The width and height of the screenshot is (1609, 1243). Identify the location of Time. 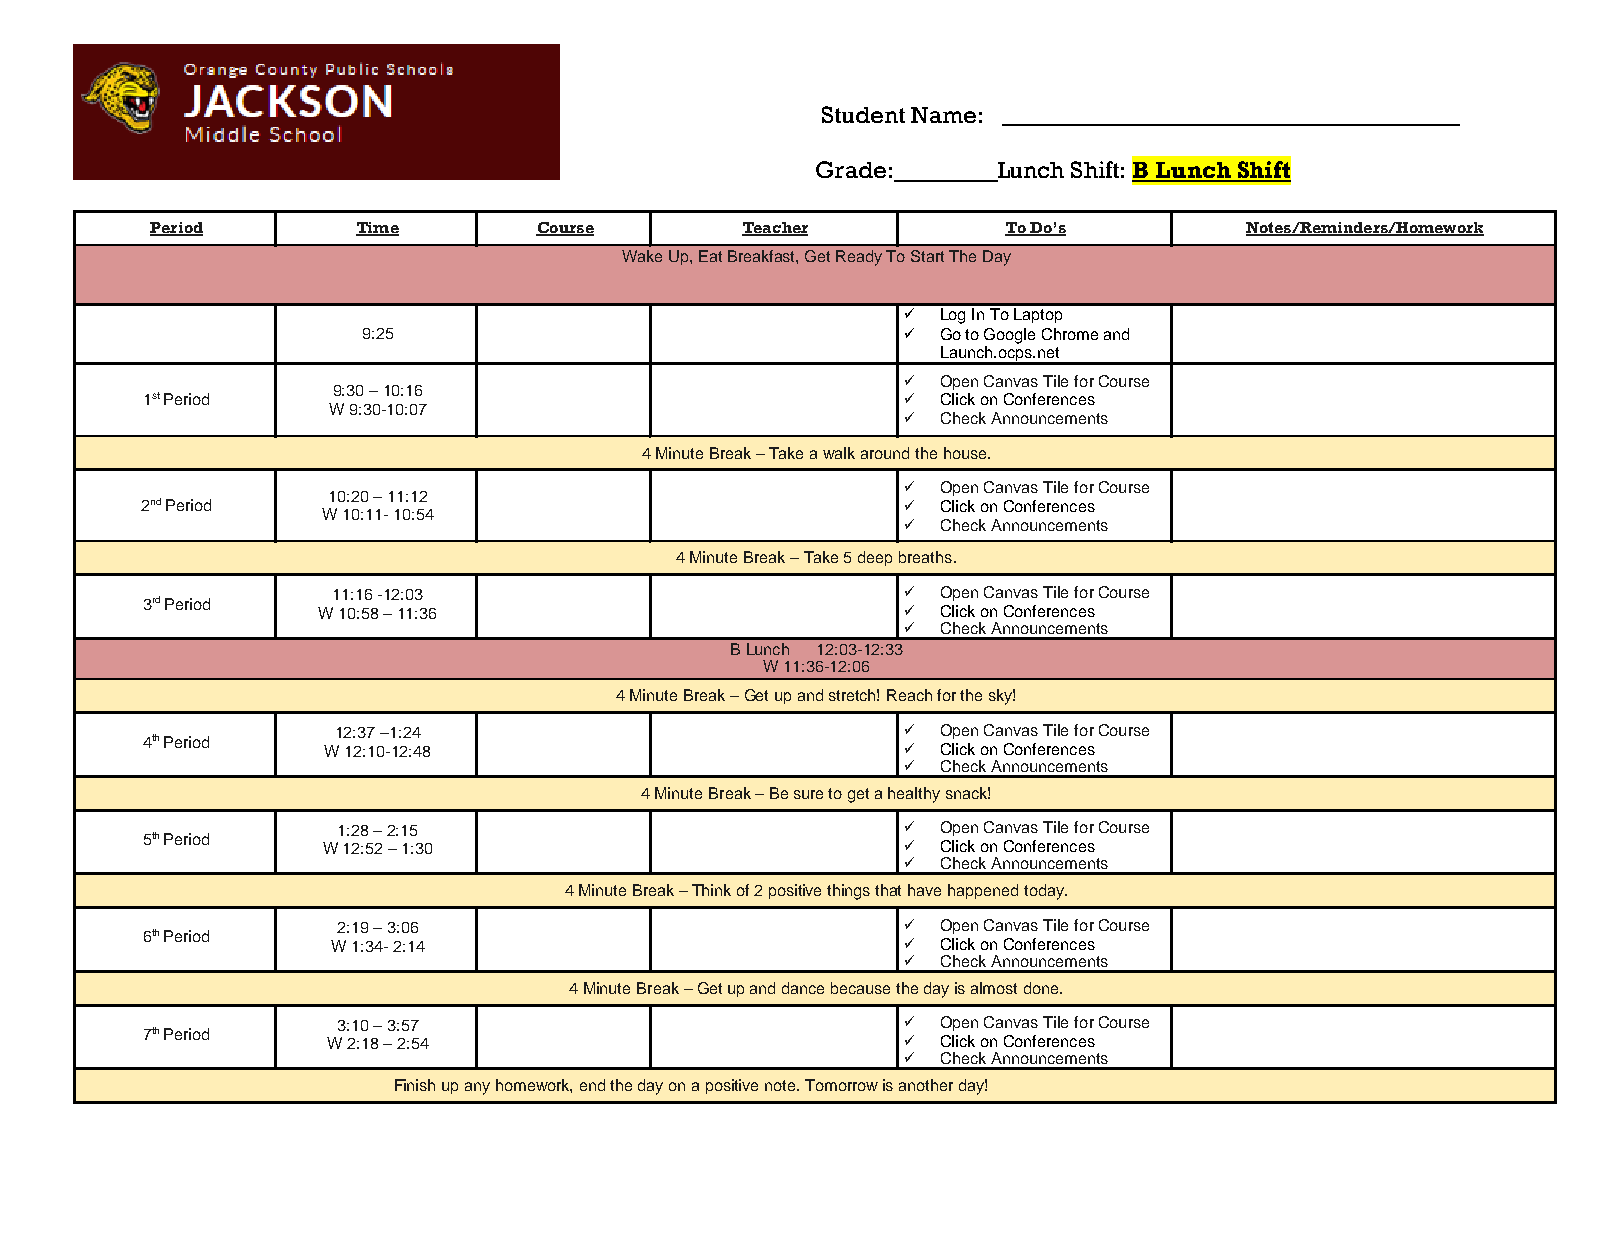
(377, 229).
